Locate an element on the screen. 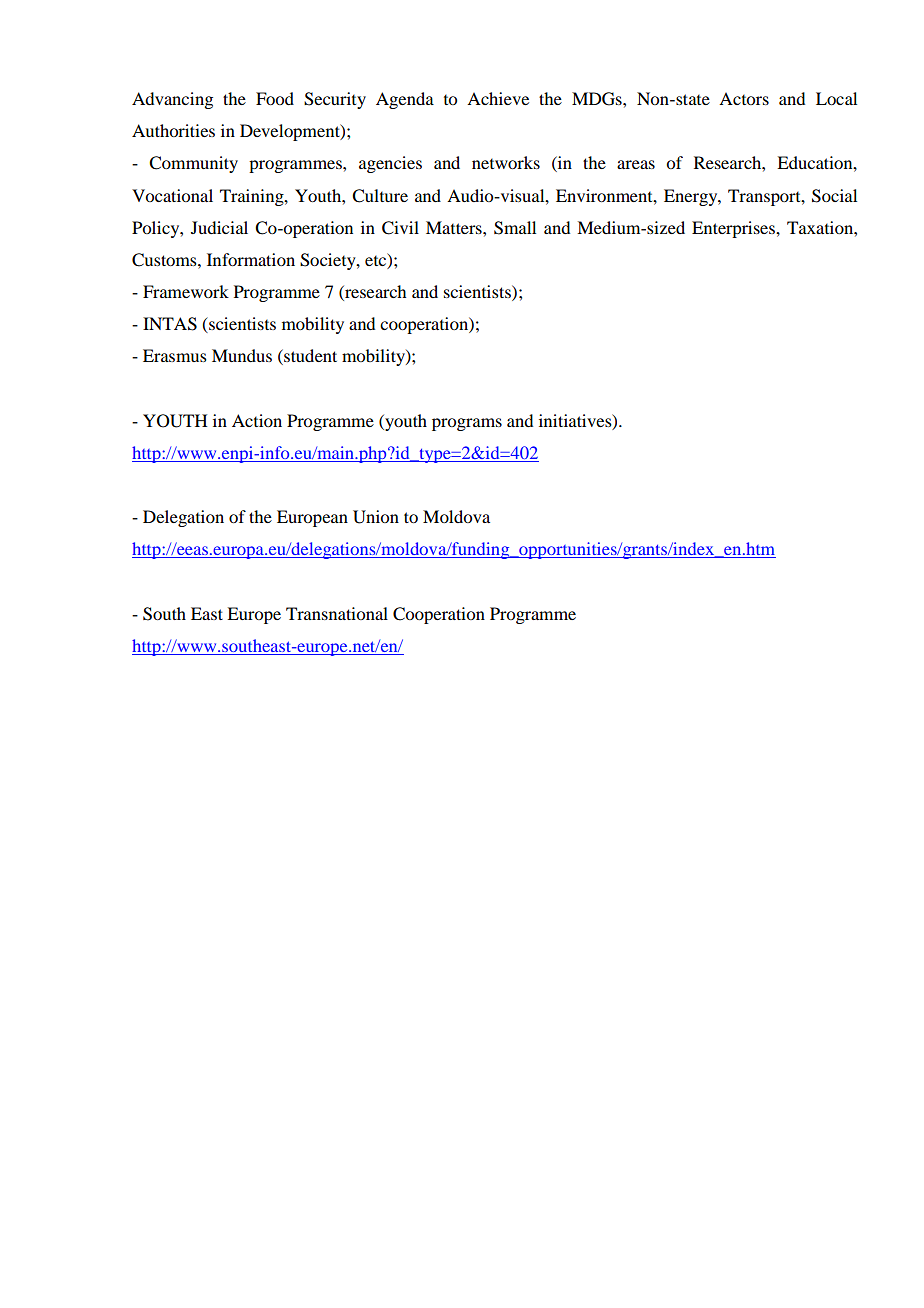  Union is located at coordinates (376, 517).
